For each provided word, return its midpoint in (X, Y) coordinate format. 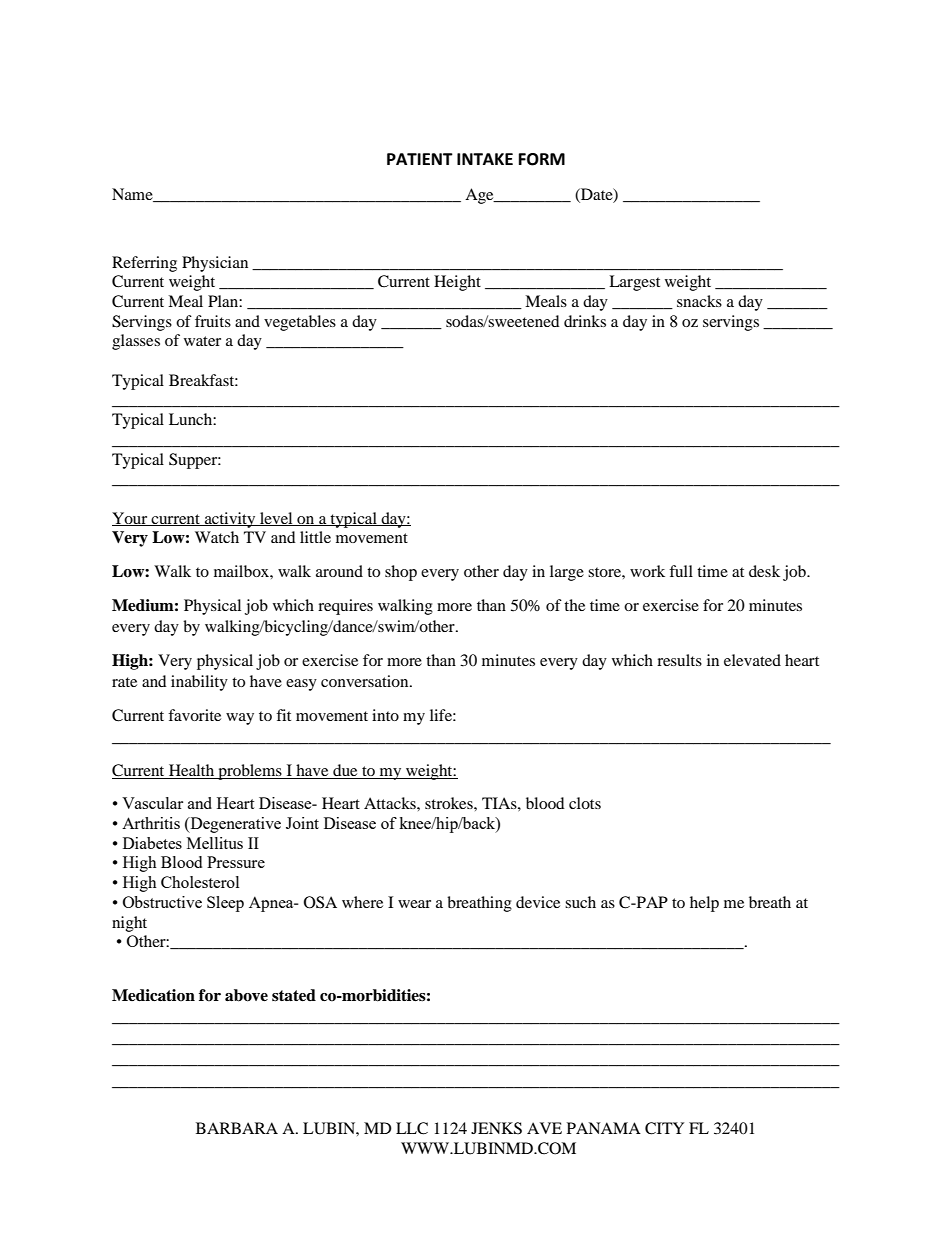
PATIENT (420, 159)
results (679, 660)
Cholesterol (200, 882)
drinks (585, 321)
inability (199, 683)
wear (414, 904)
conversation (366, 681)
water (202, 341)
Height (457, 283)
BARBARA (237, 1128)
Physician (215, 264)
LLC (412, 1128)
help (704, 904)
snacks (699, 301)
